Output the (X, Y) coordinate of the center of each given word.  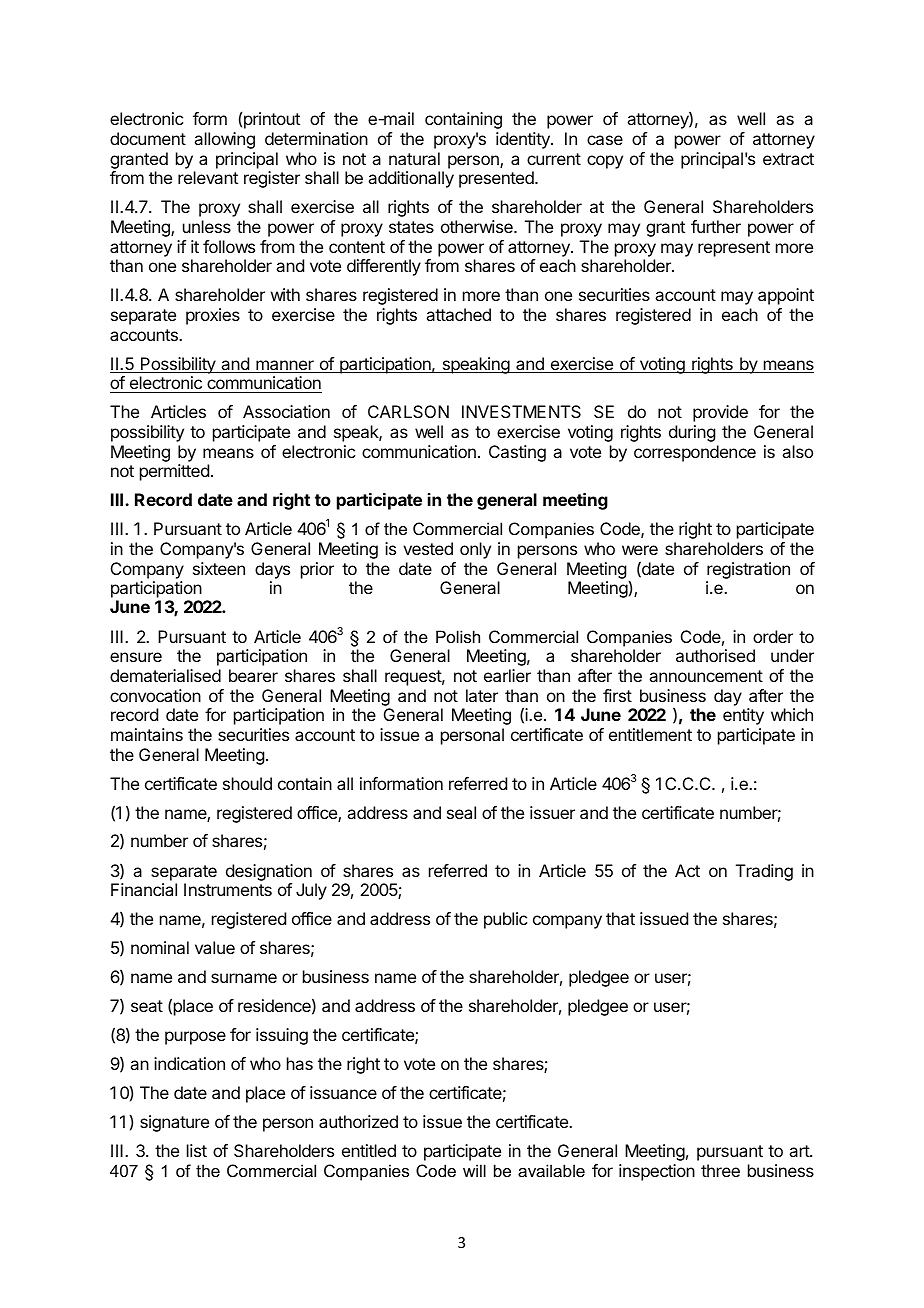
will (474, 1170)
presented (497, 179)
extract (788, 159)
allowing (224, 140)
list (197, 1150)
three (720, 1170)
